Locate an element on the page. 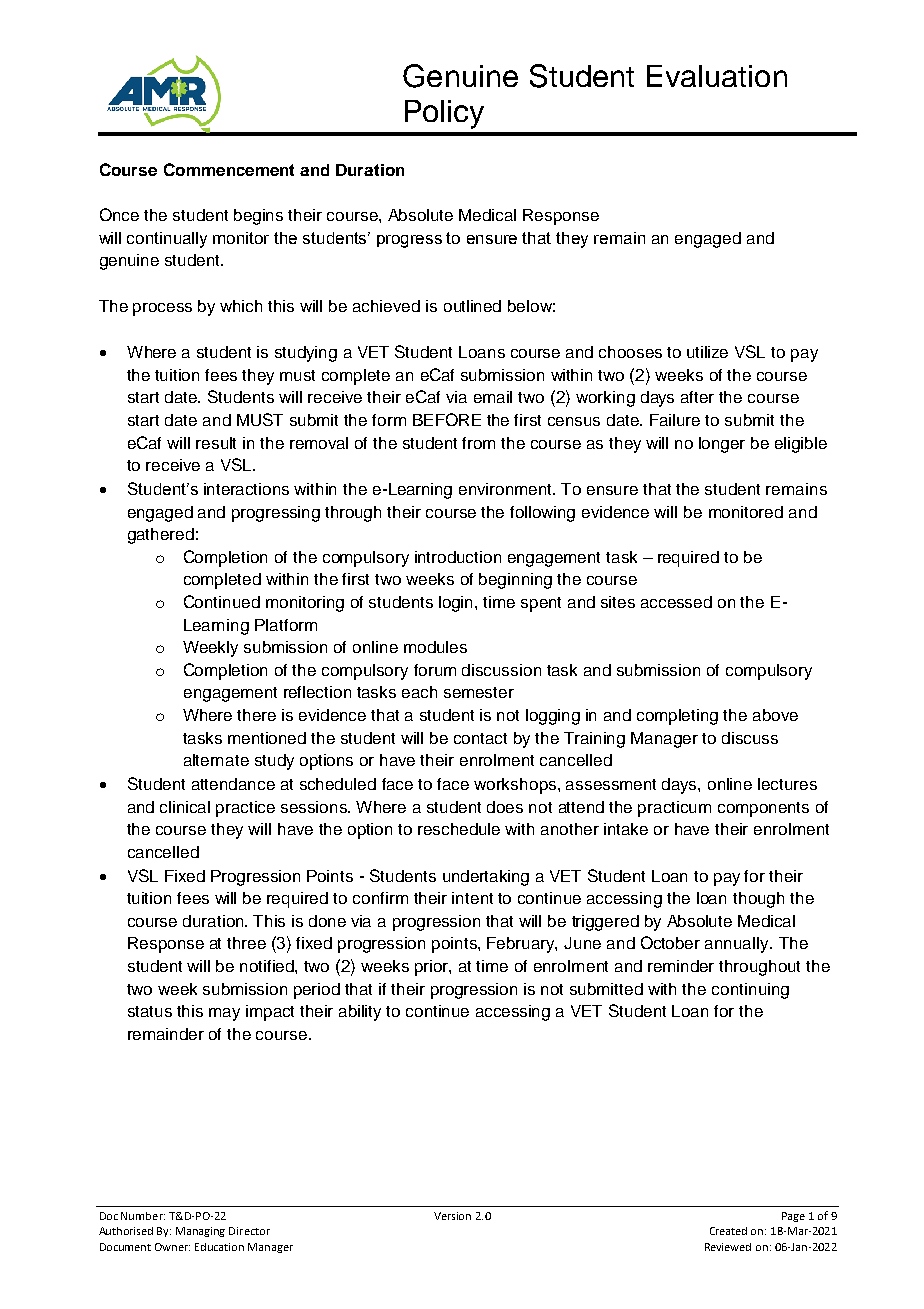 The width and height of the document is (924, 1309). Created is located at coordinates (728, 1231).
